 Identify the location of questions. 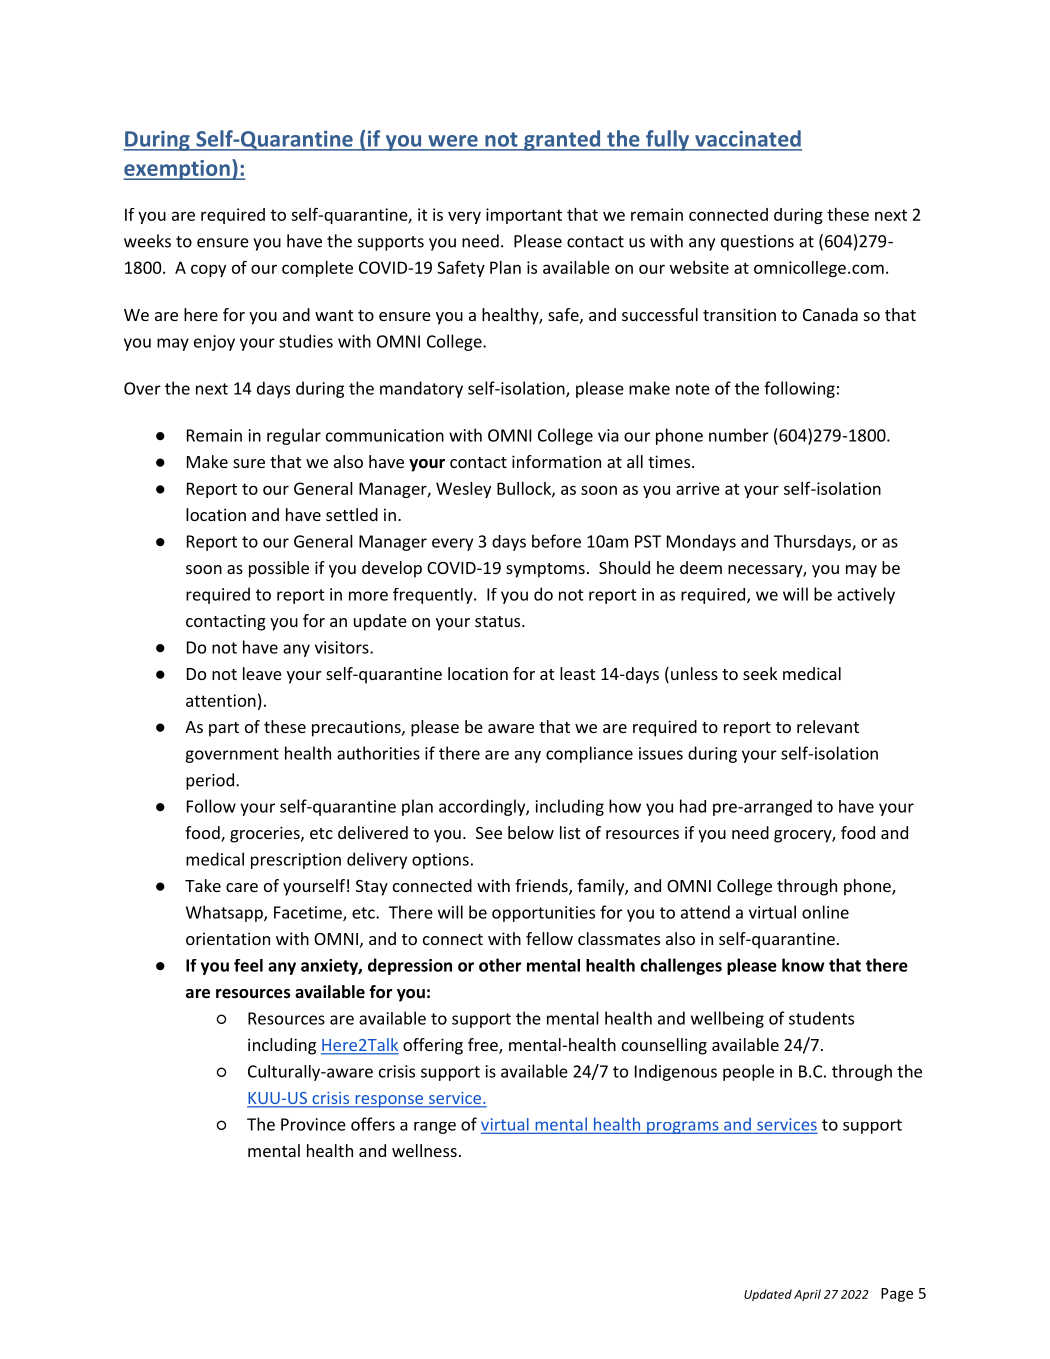
(757, 243).
